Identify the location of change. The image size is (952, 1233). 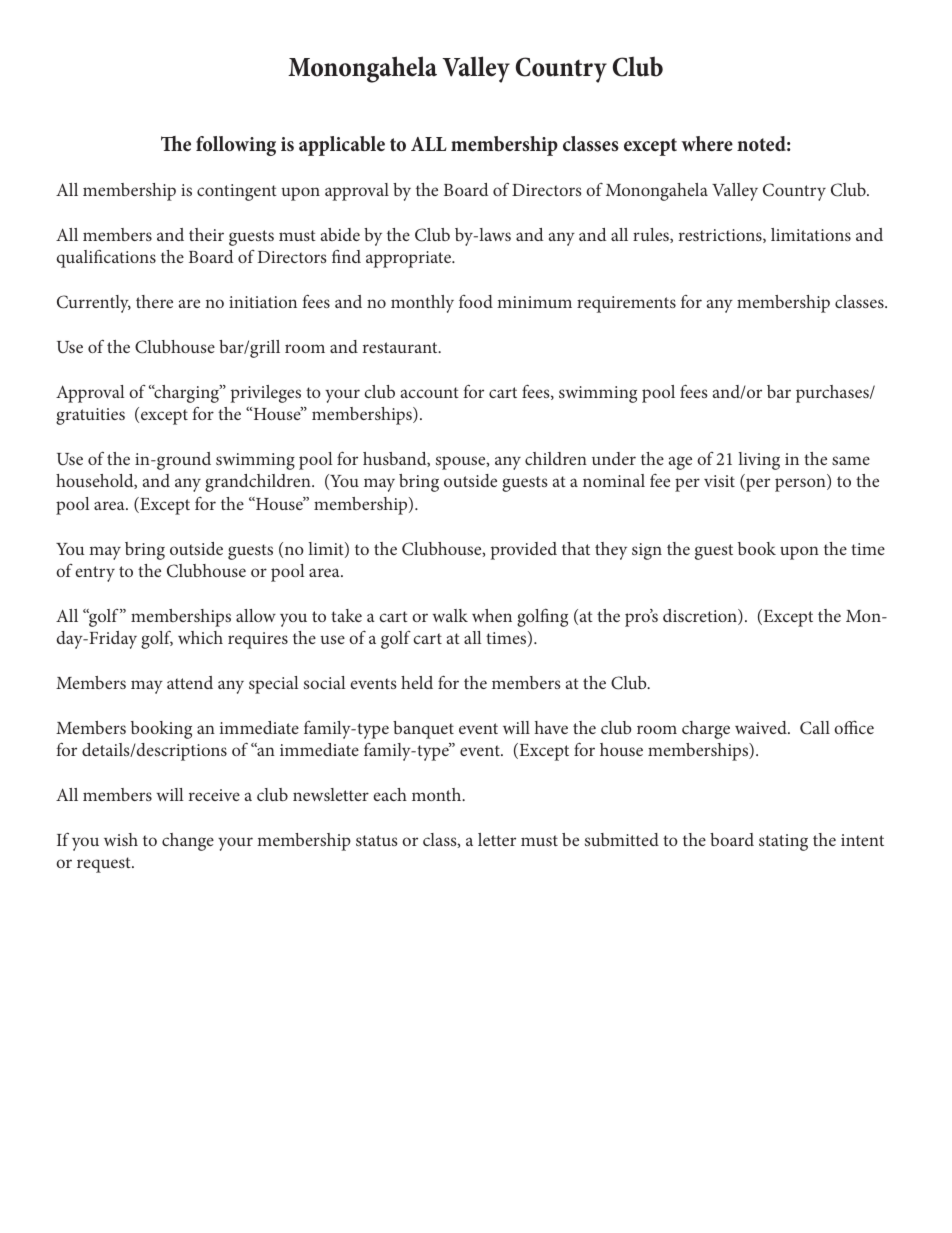
(188, 842).
